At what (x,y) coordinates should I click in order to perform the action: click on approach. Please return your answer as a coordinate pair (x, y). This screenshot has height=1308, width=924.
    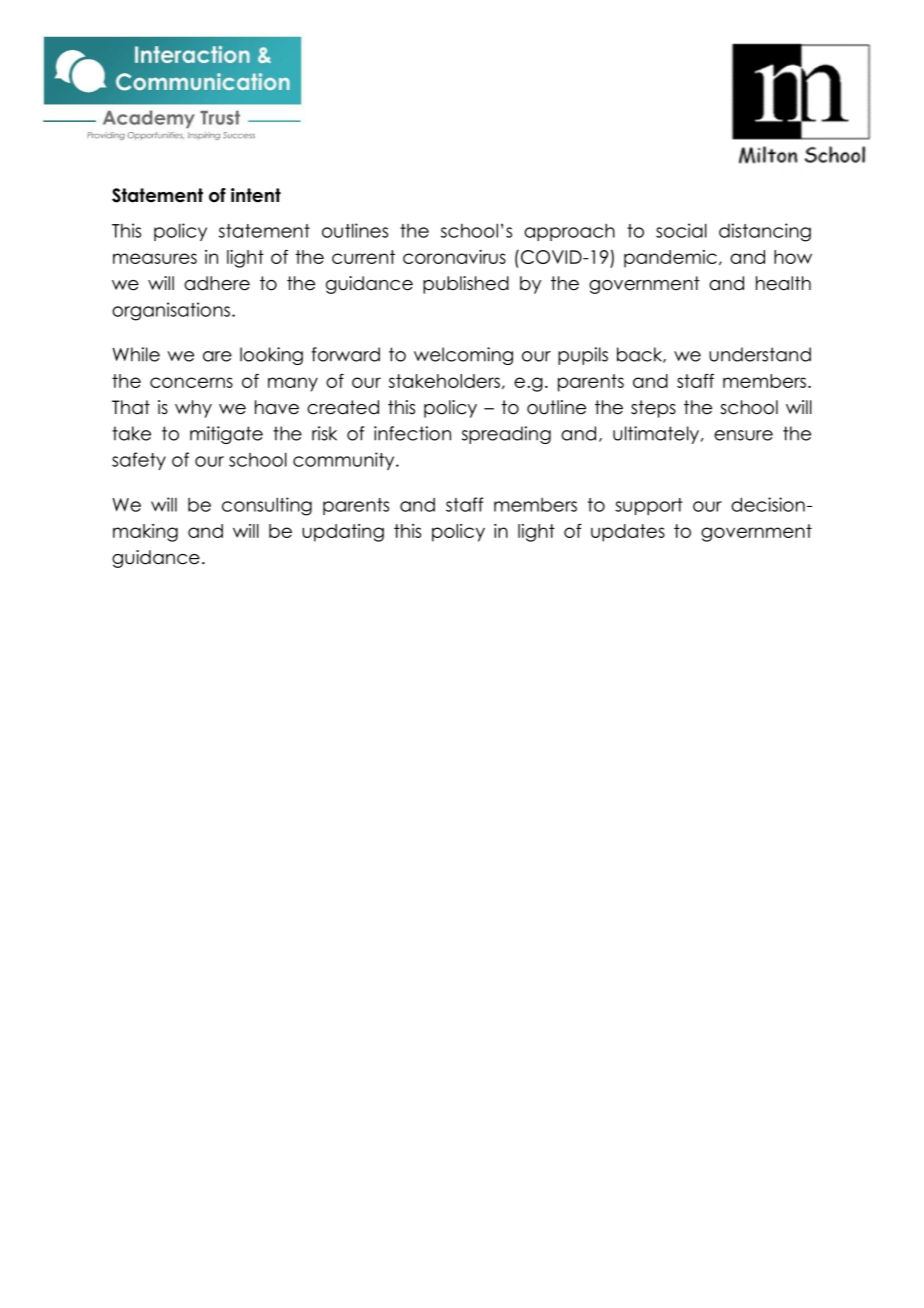
    Looking at the image, I should click on (569, 232).
